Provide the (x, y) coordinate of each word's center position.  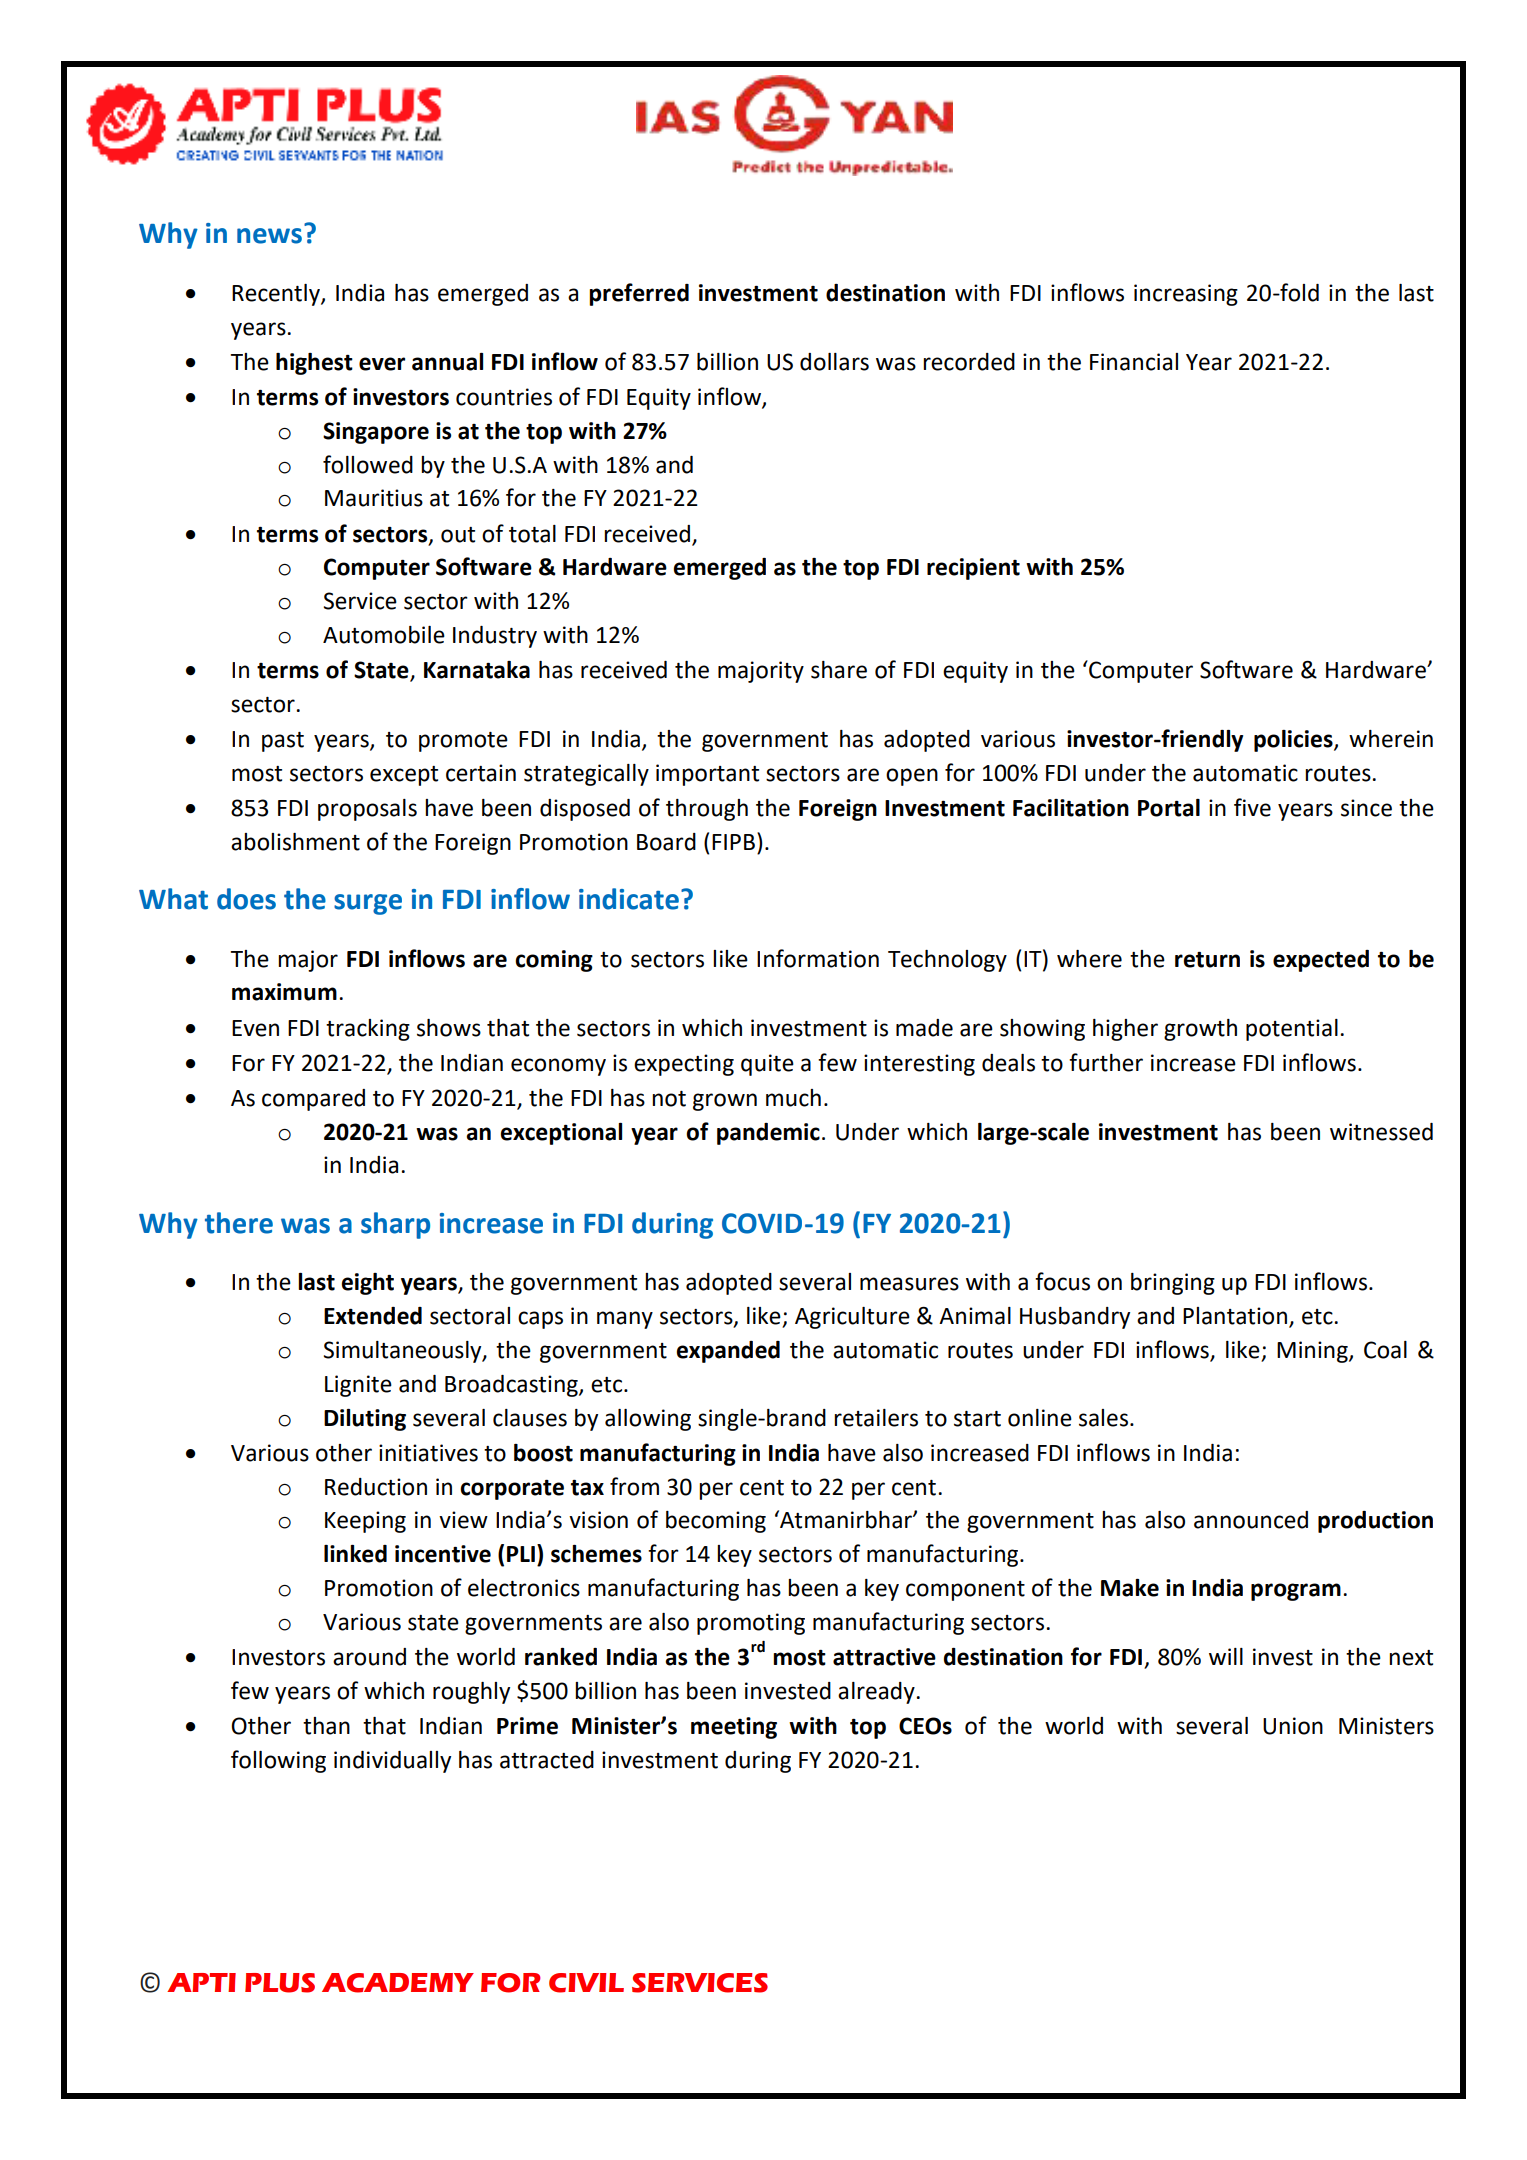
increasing (1186, 295)
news (269, 236)
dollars (834, 362)
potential (1292, 1030)
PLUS (280, 1983)
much (793, 1098)
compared (313, 1100)
